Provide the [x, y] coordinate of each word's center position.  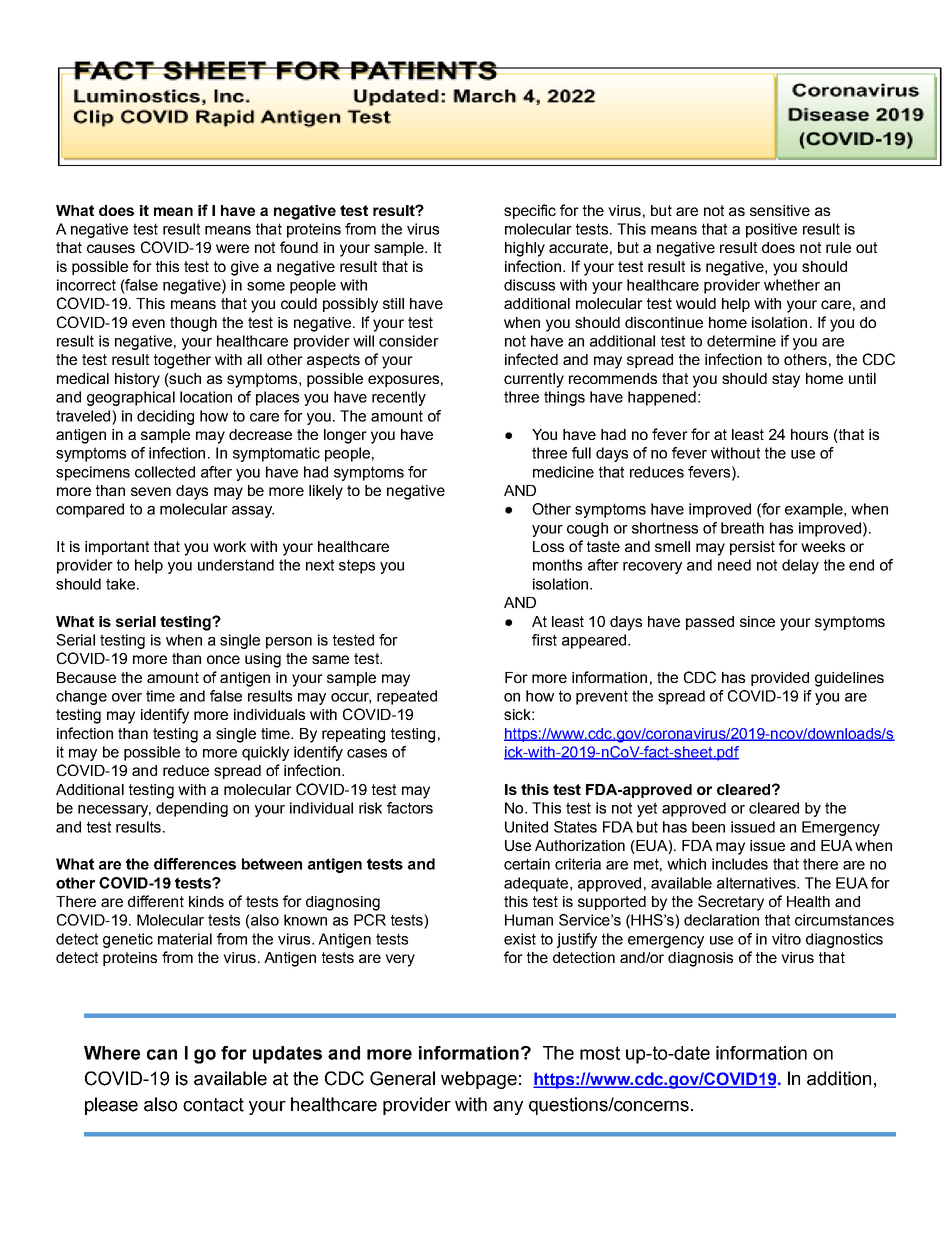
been [708, 827]
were [232, 248]
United [526, 827]
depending [192, 809]
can [162, 1054]
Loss [548, 546]
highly [525, 249]
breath [742, 528]
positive [771, 230]
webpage [479, 1080]
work [229, 546]
